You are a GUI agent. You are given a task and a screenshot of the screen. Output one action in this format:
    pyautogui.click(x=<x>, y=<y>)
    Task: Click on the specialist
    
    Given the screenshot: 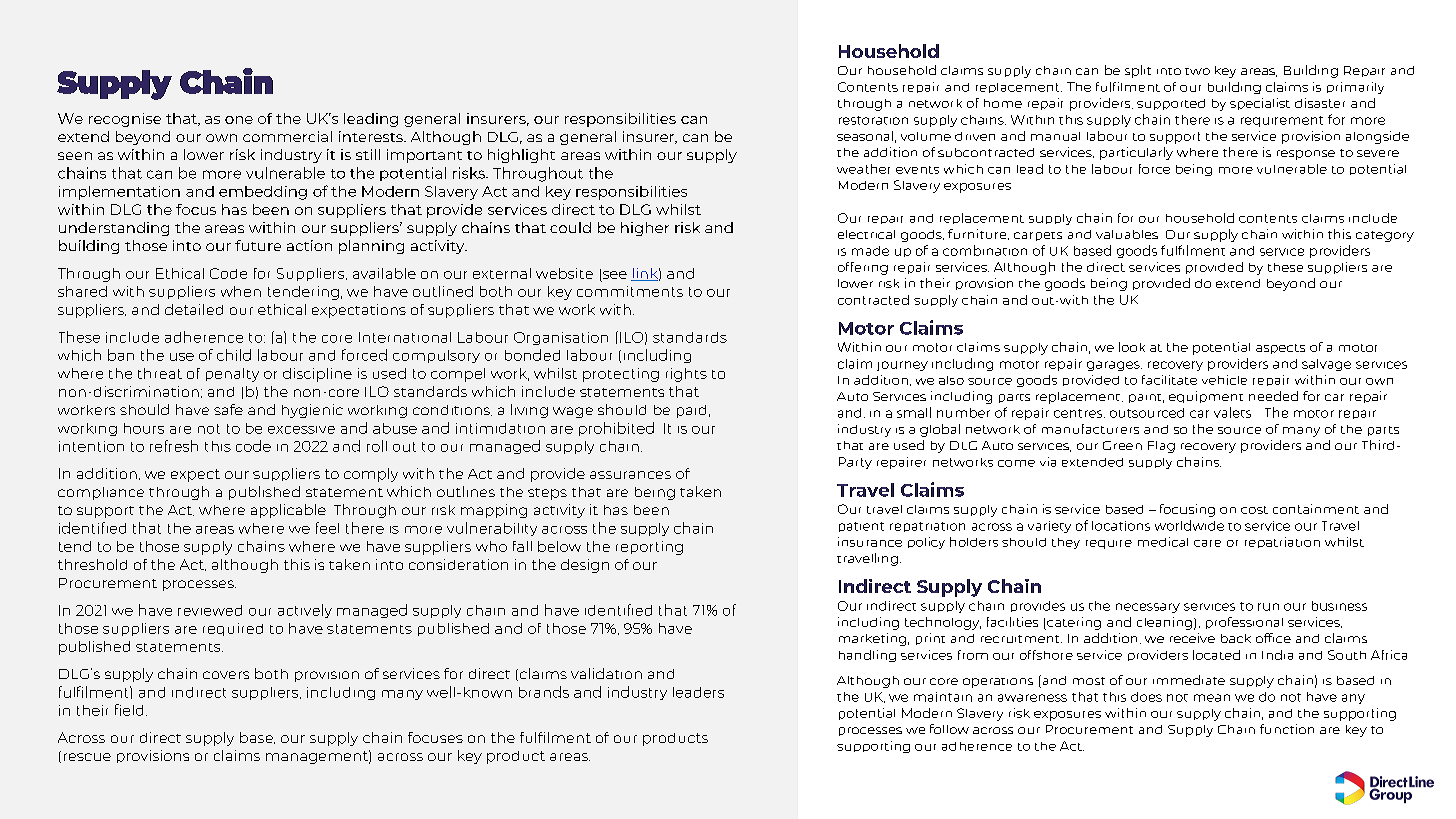 What is the action you would take?
    pyautogui.click(x=1260, y=104)
